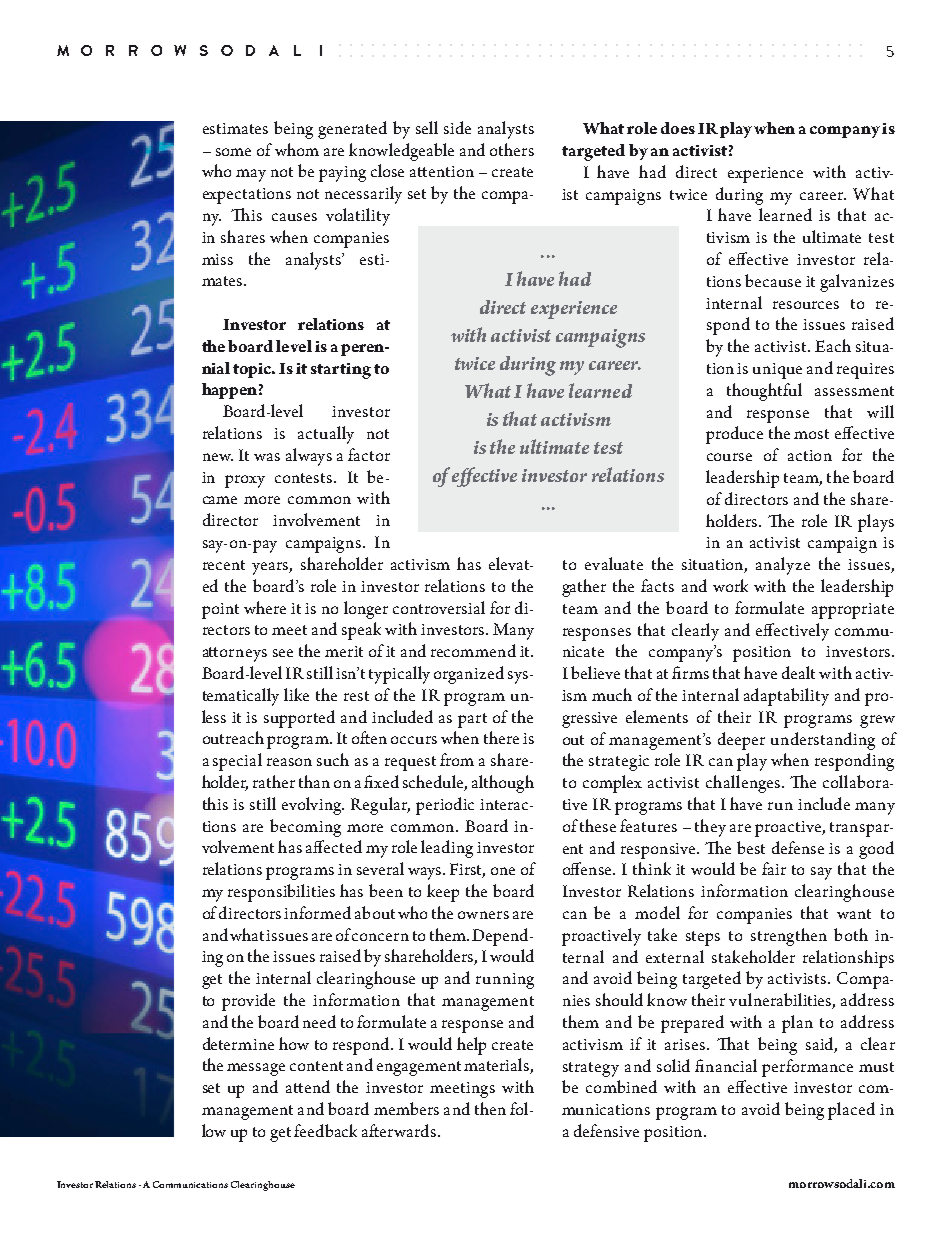 Image resolution: width=952 pixels, height=1233 pixels. What do you see at coordinates (734, 435) in the screenshot?
I see `produce` at bounding box center [734, 435].
